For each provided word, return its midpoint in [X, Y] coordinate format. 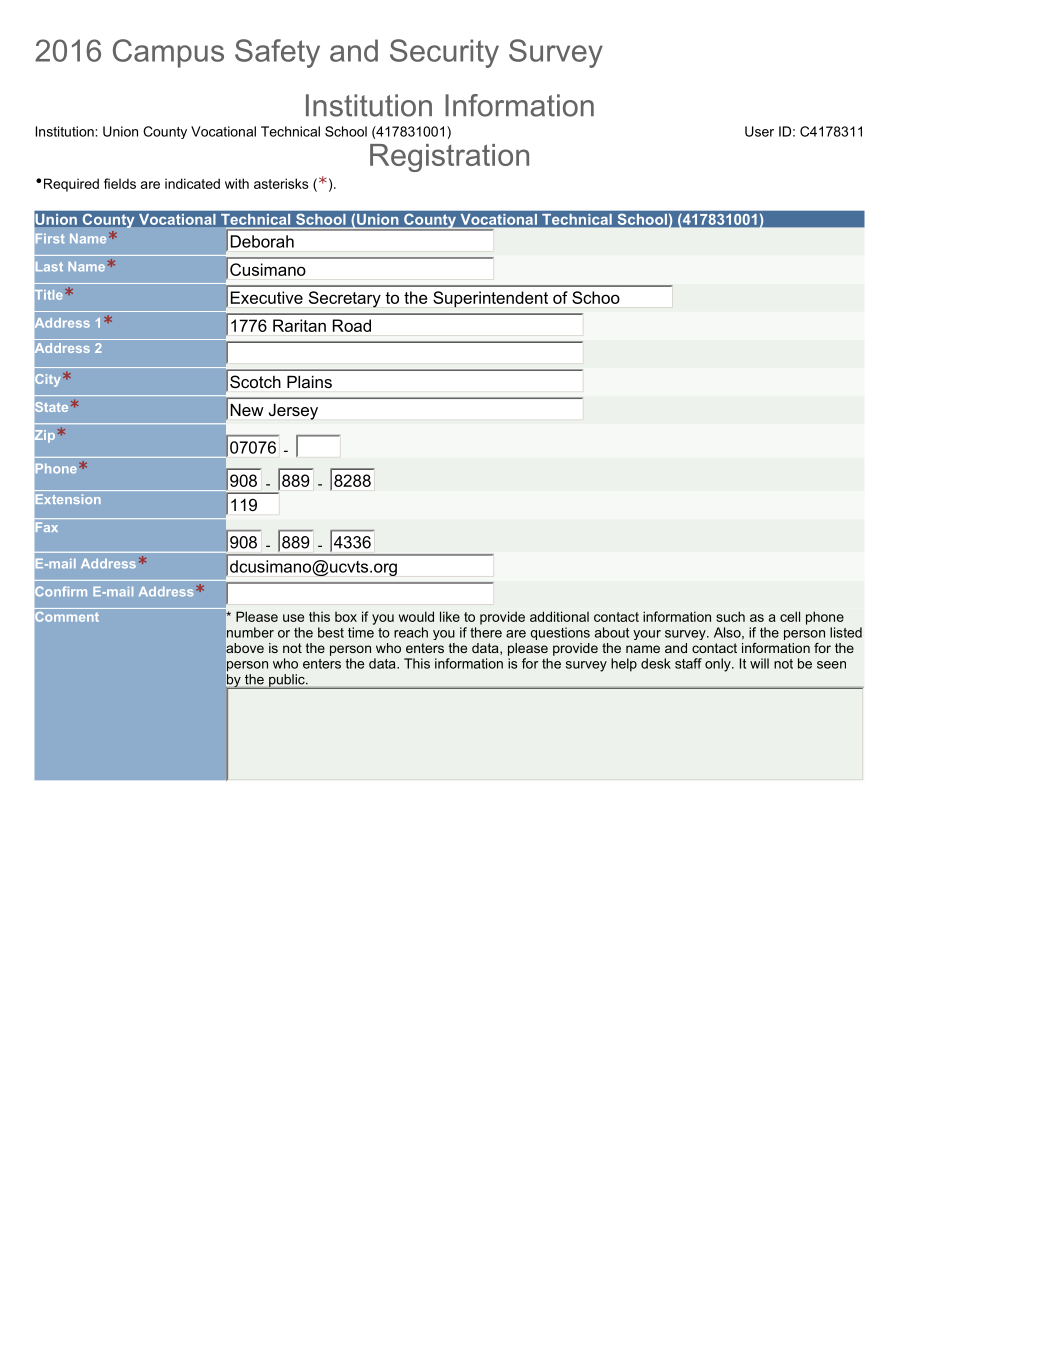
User [759, 131]
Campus [168, 53]
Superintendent [490, 299]
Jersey [293, 412]
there [486, 632]
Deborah [262, 241]
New [247, 410]
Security [444, 53]
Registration [449, 158]
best [331, 632]
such [730, 616]
